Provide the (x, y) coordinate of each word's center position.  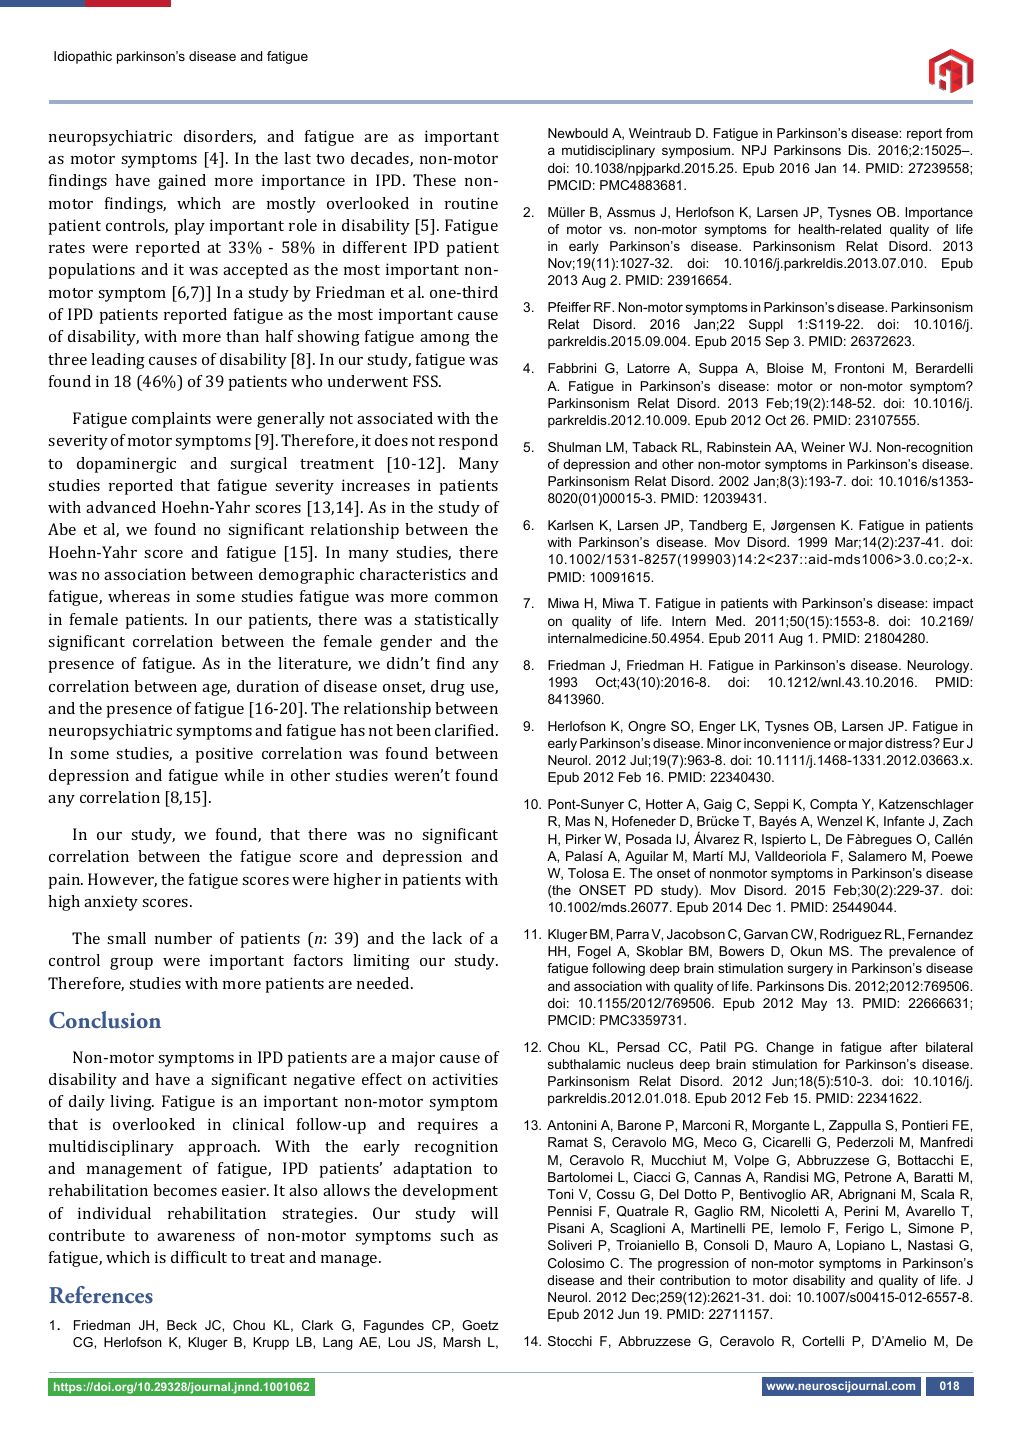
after (904, 1047)
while (244, 775)
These (434, 180)
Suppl (766, 325)
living (132, 1103)
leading (118, 361)
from (959, 133)
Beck (182, 1325)
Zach (958, 821)
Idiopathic (83, 57)
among (445, 340)
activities (465, 1079)
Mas (577, 821)
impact (953, 604)
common (466, 598)
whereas (139, 596)
